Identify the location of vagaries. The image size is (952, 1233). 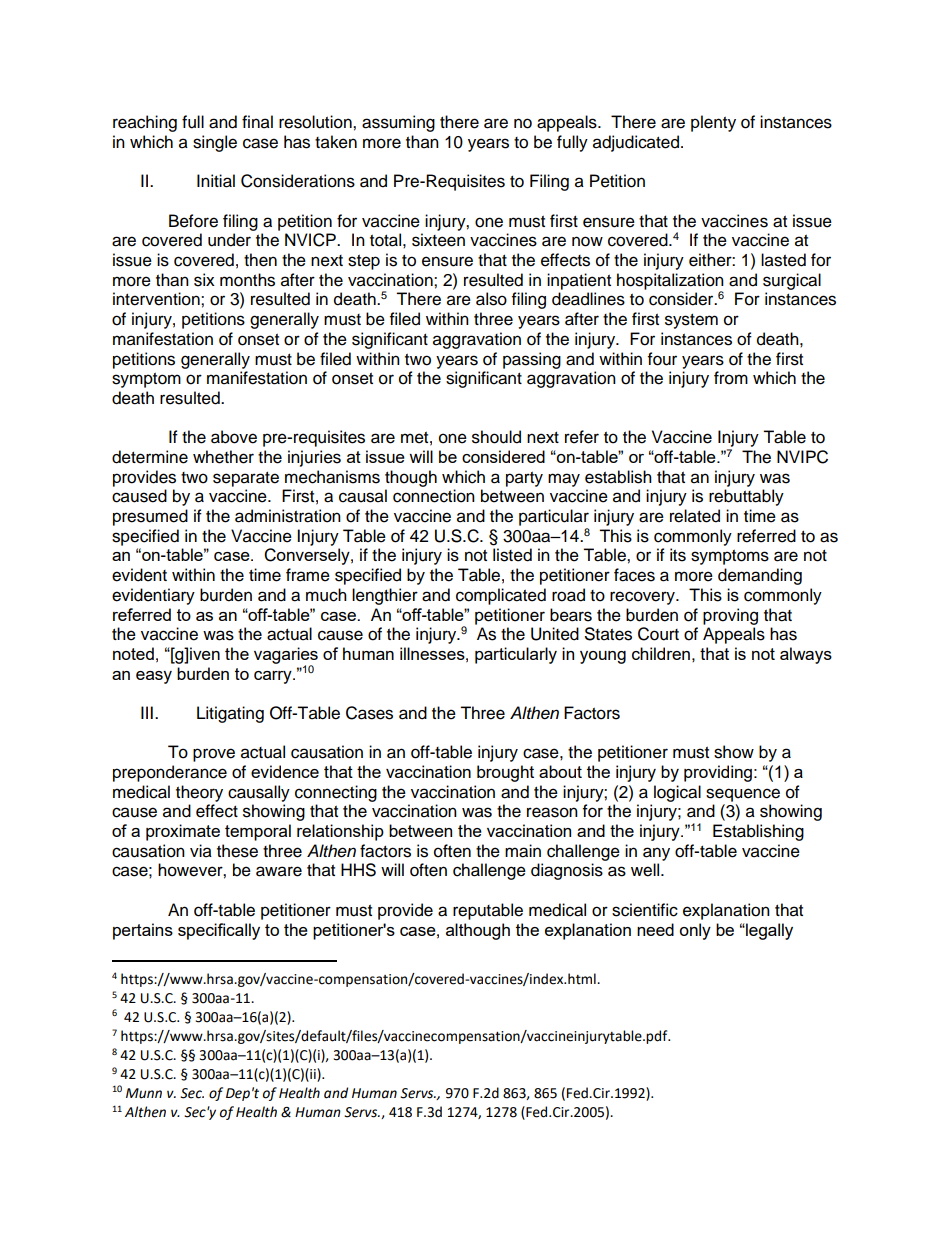
(286, 656).
